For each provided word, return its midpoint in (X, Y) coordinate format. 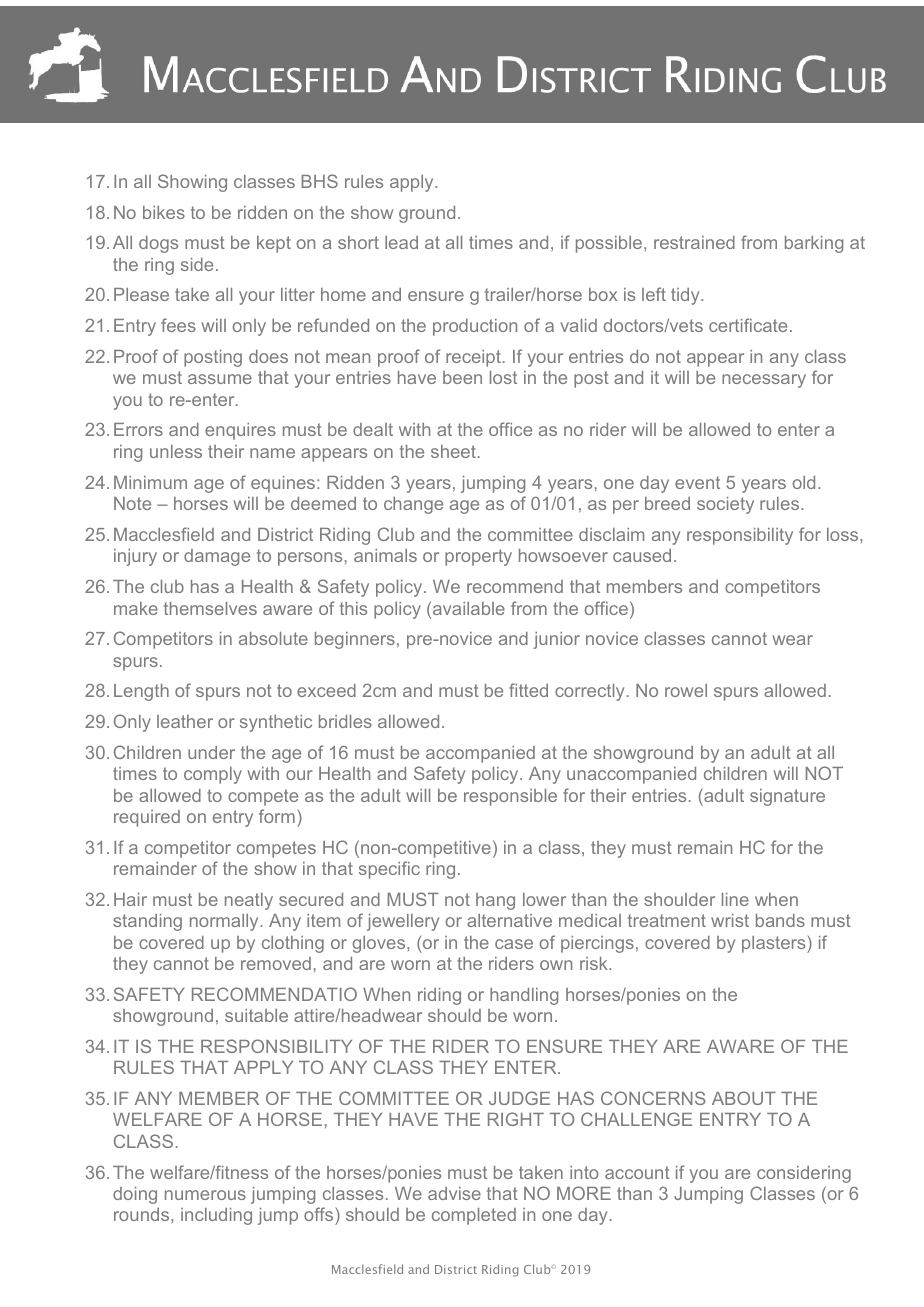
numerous (205, 1195)
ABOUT (744, 1098)
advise (454, 1193)
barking (814, 244)
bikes (164, 212)
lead (401, 242)
